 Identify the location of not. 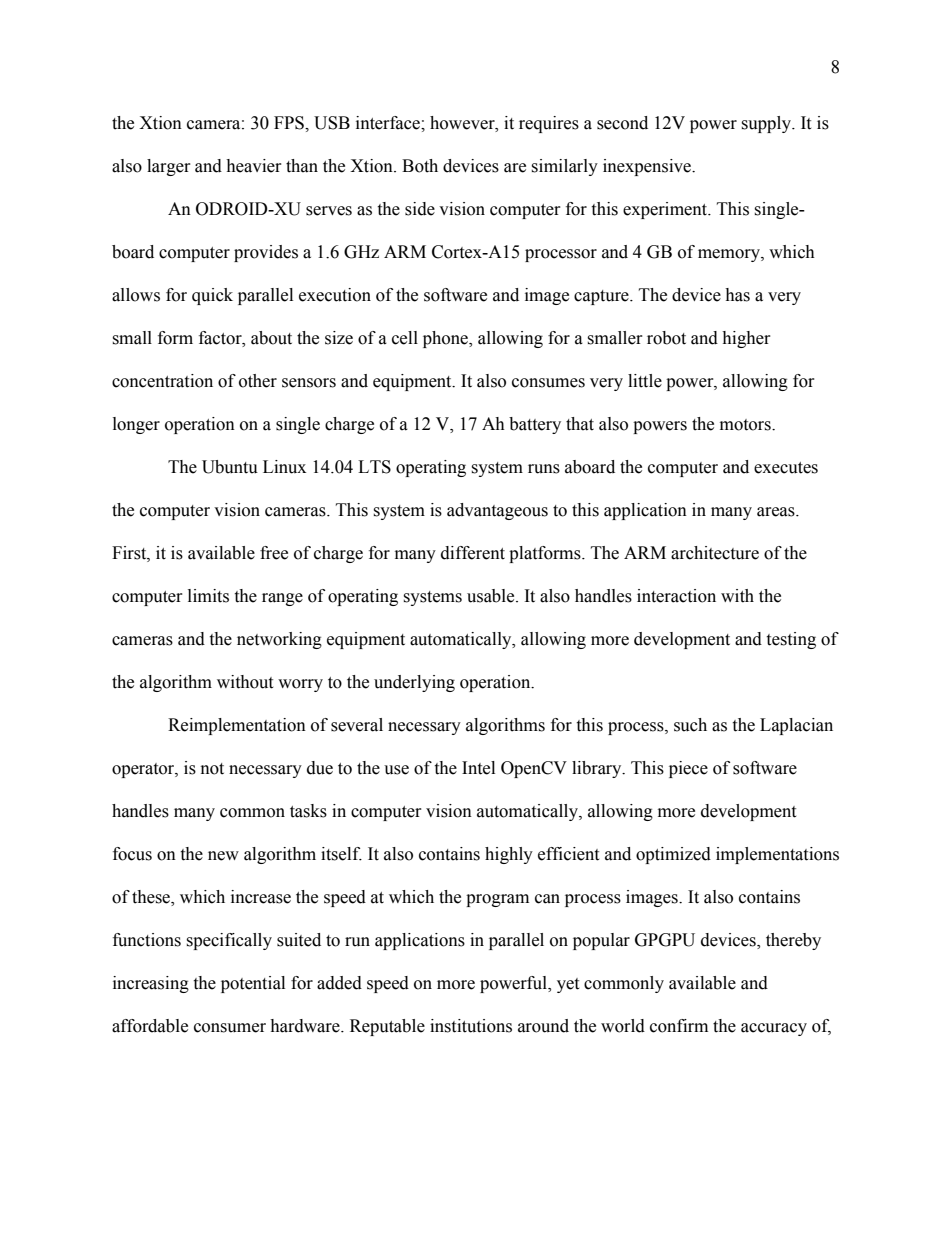
(212, 769).
